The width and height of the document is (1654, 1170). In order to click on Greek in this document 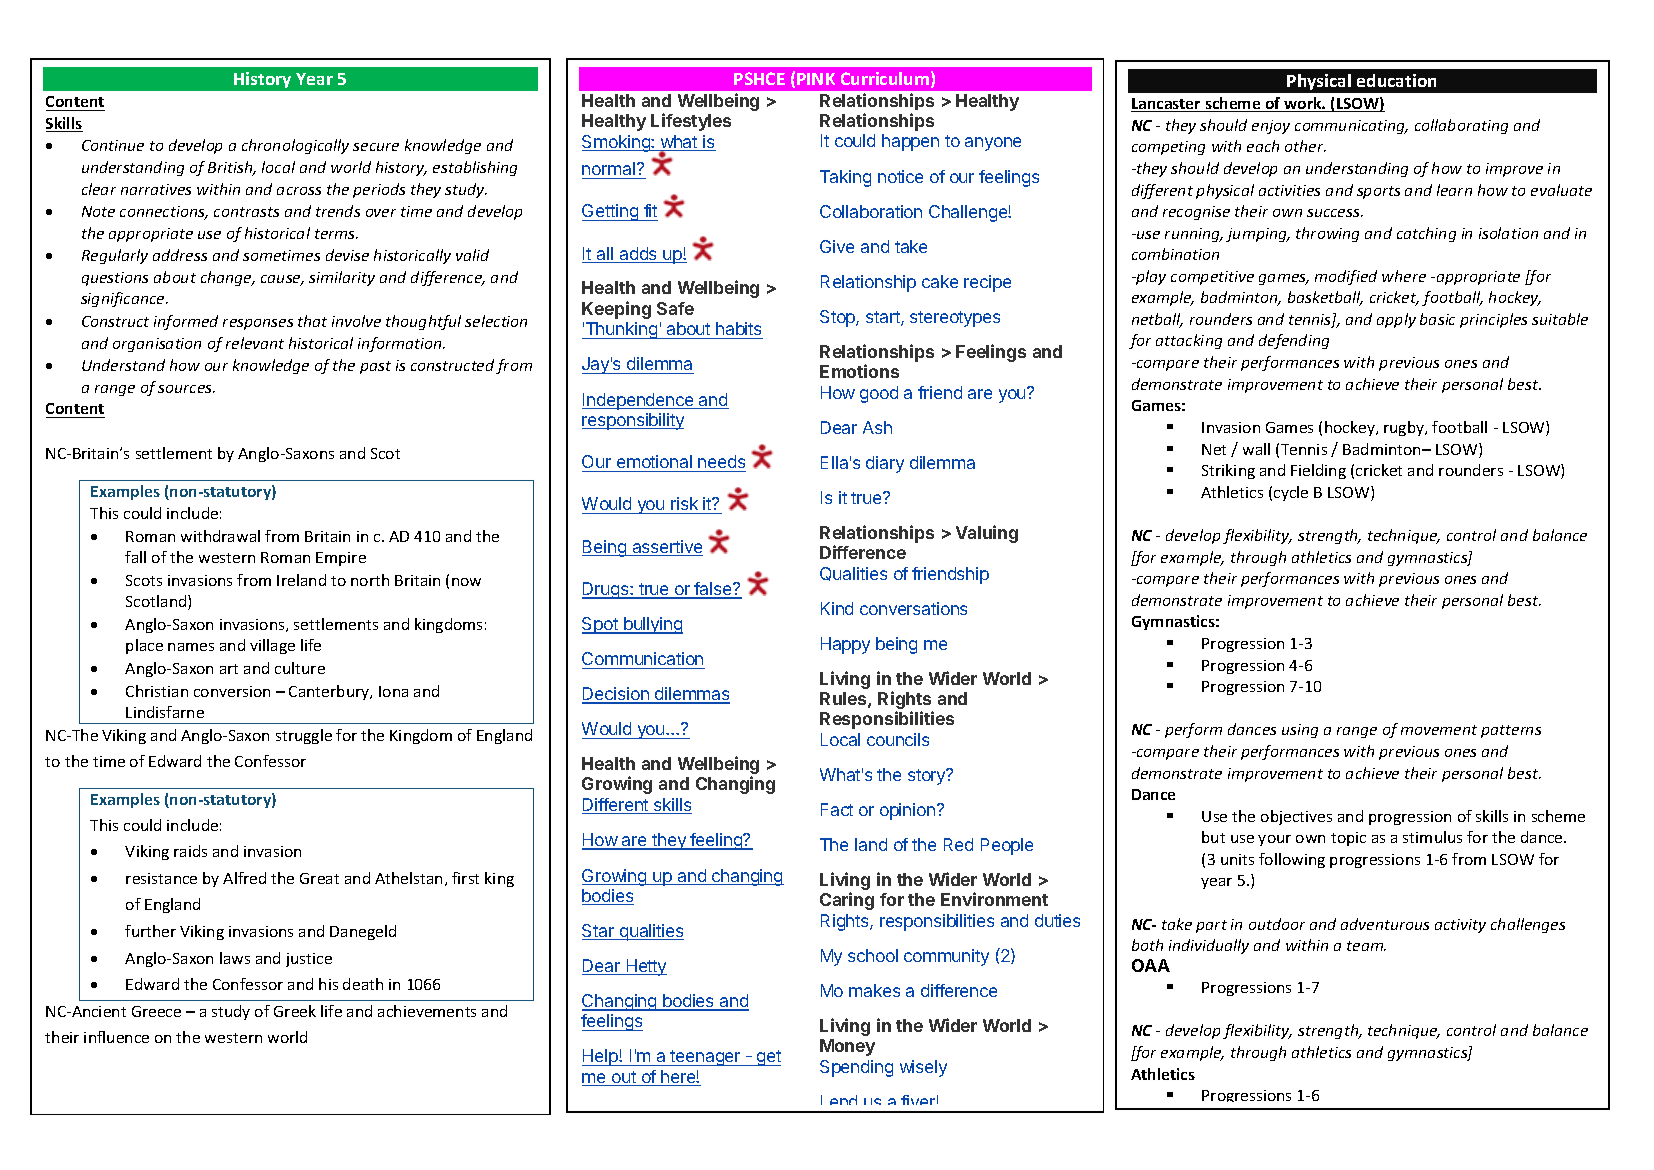, I will do `click(295, 1011)`.
